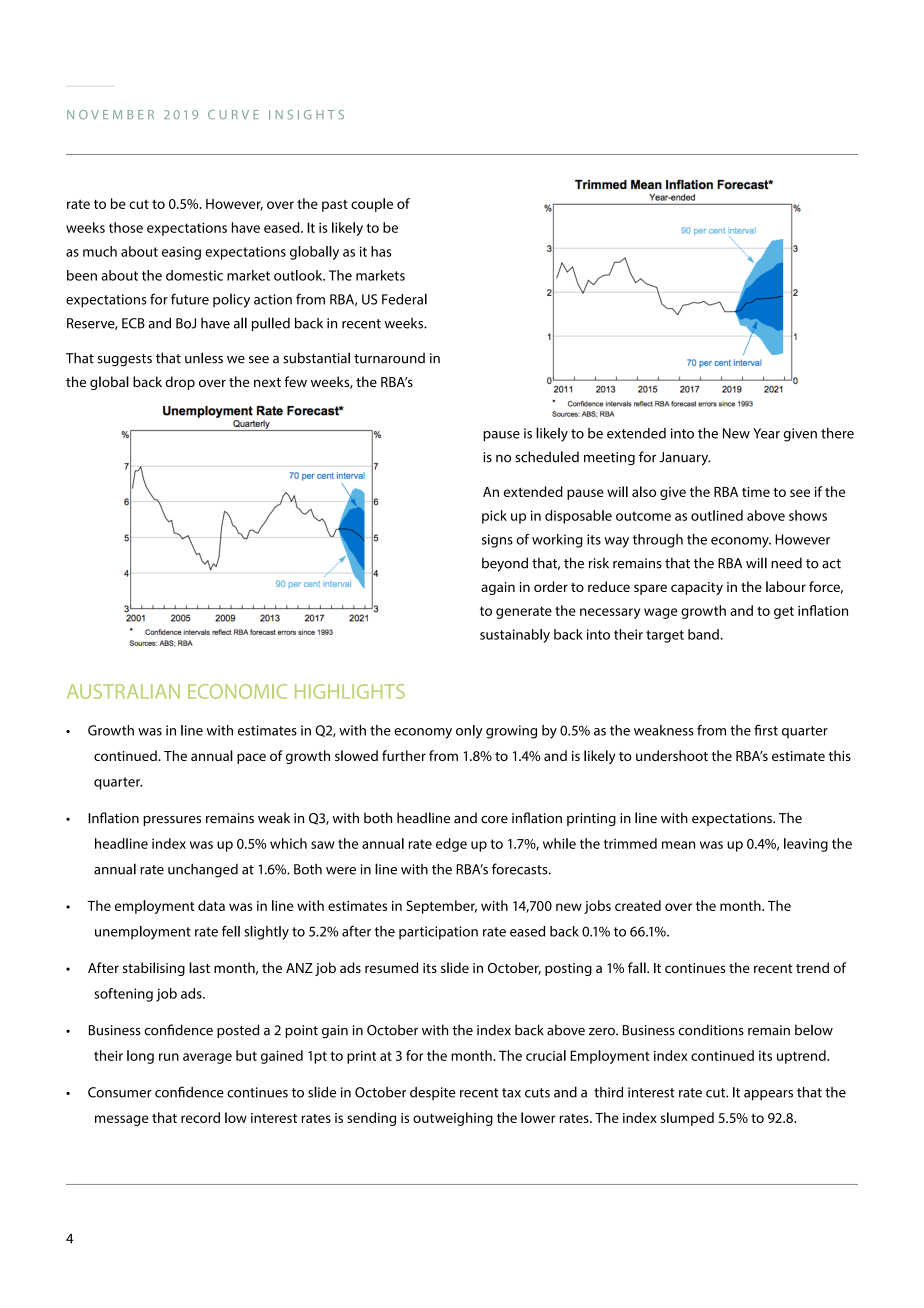 This screenshot has height=1308, width=924. What do you see at coordinates (806, 845) in the screenshot?
I see `leaving` at bounding box center [806, 845].
